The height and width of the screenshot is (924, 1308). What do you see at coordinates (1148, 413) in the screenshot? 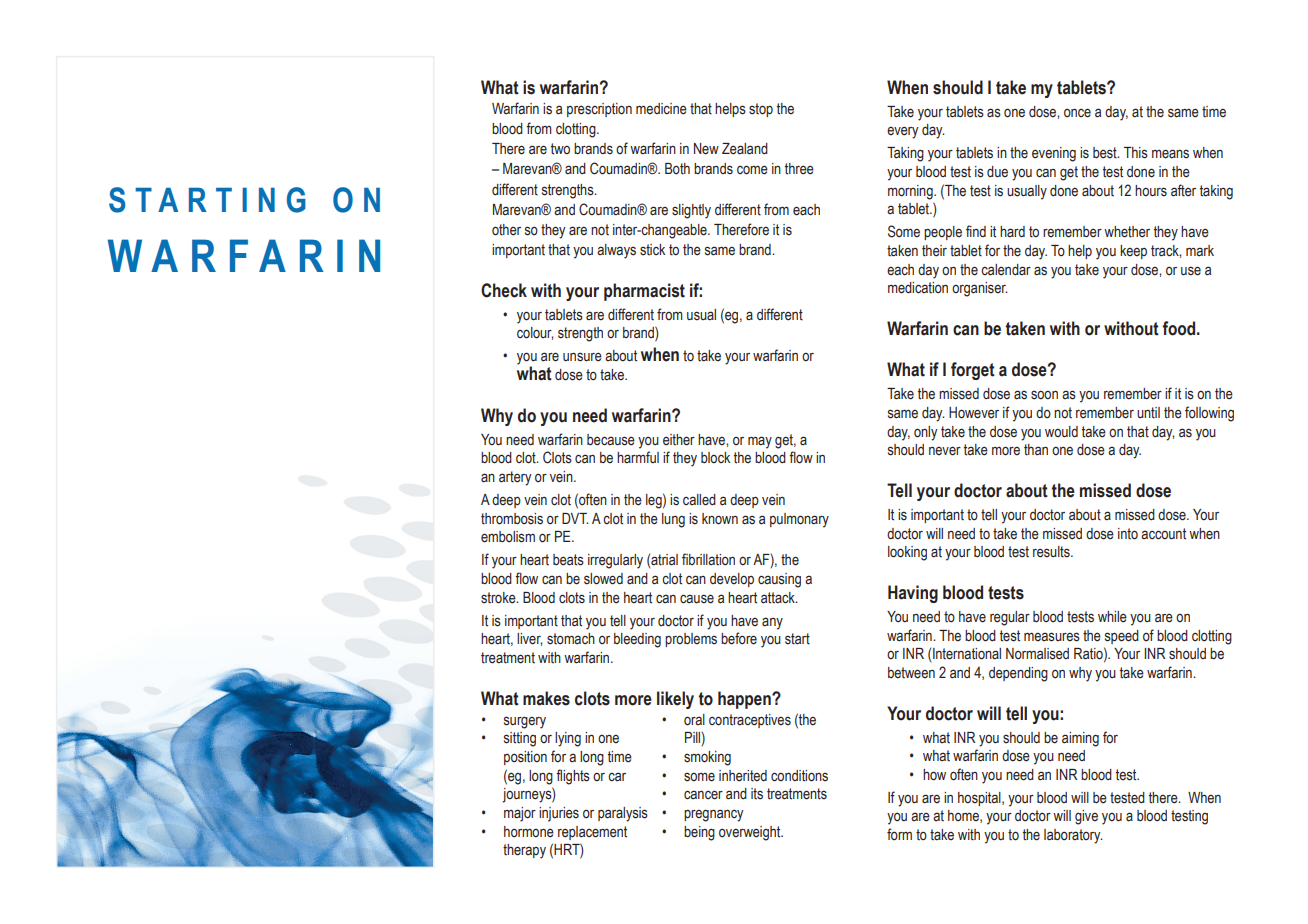
I see `until` at bounding box center [1148, 413].
